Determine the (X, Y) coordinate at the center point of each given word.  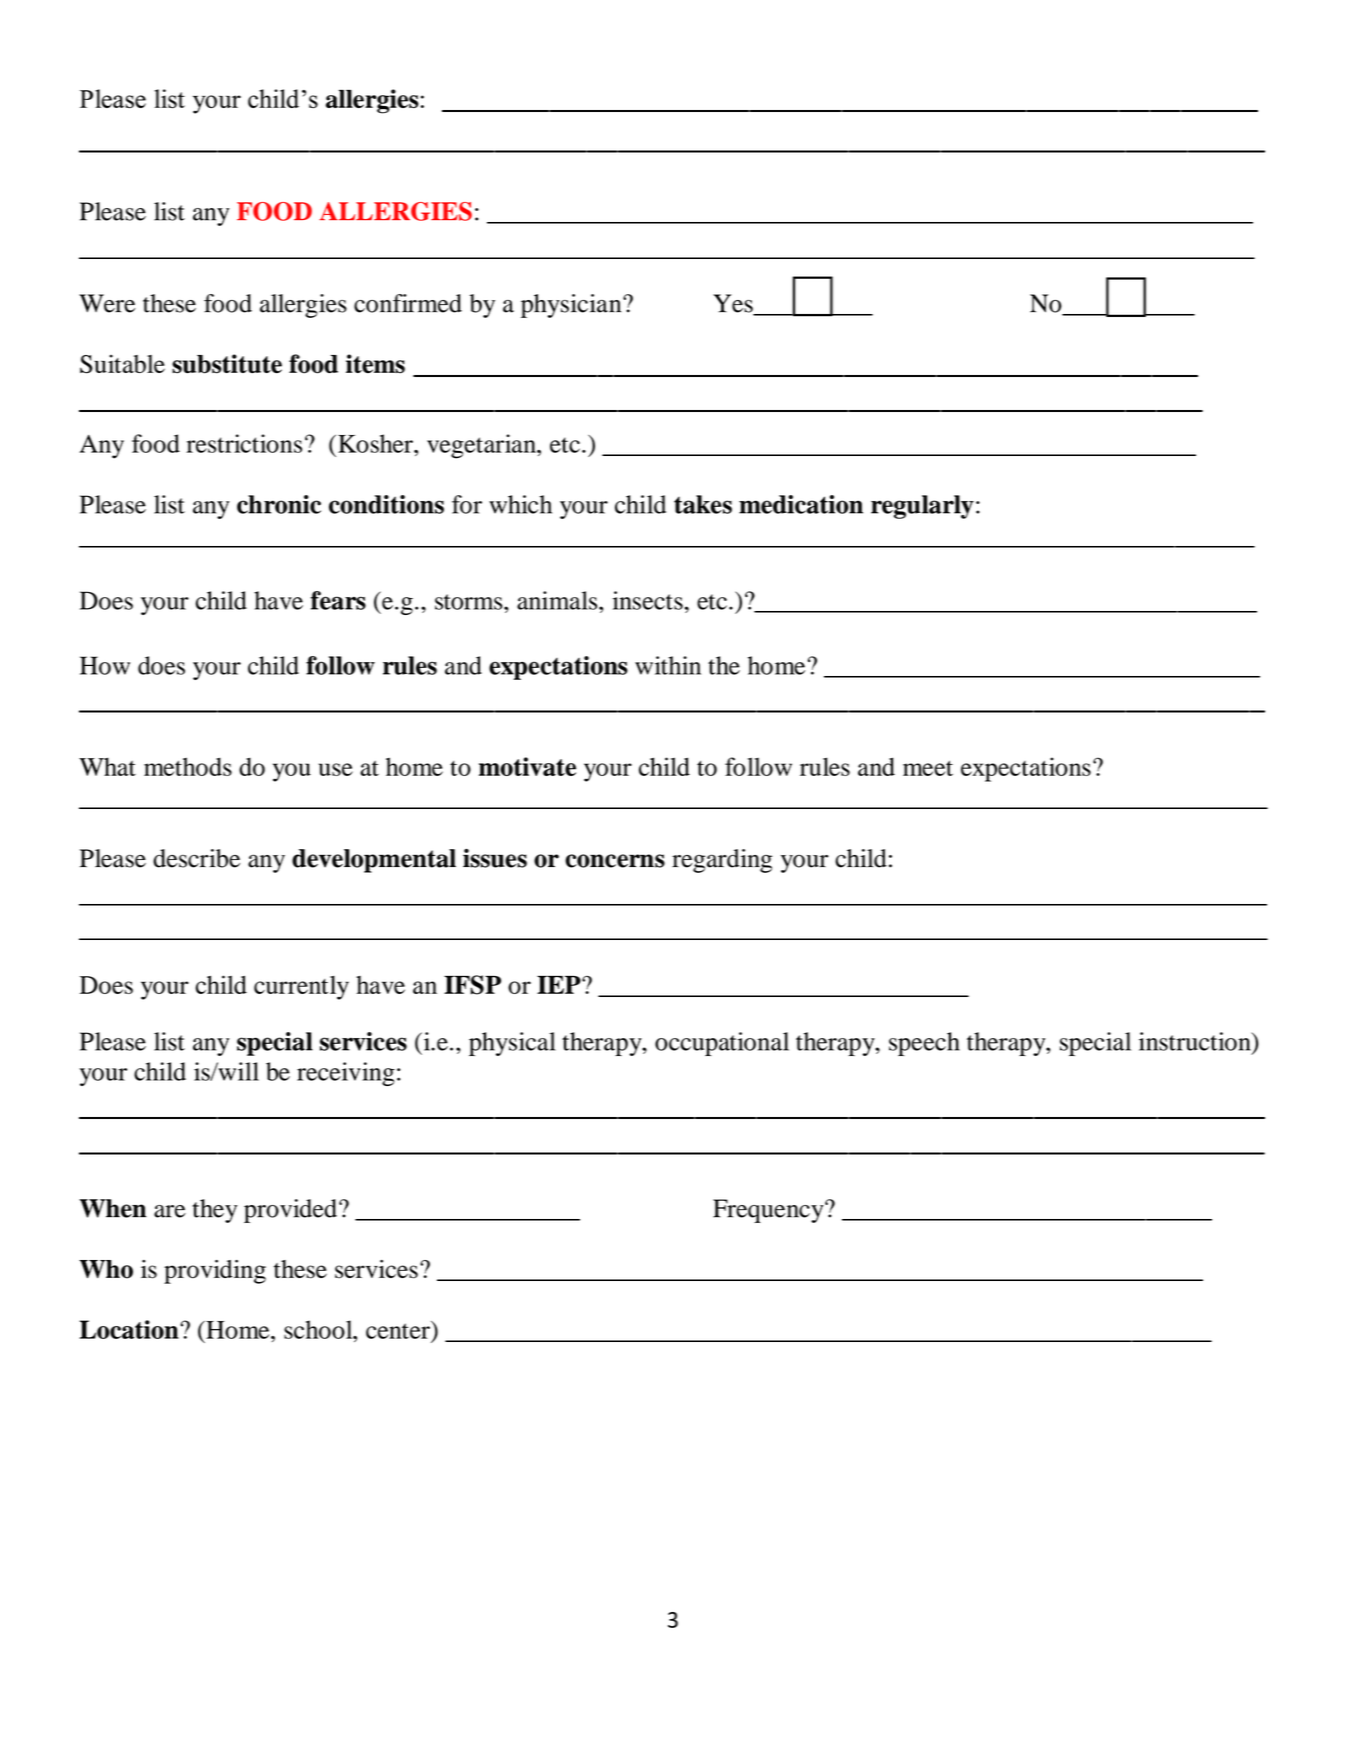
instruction (1196, 1041)
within (668, 665)
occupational (722, 1044)
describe (196, 858)
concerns (615, 861)
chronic (279, 504)
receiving (346, 1074)
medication (801, 504)
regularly (922, 507)
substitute (227, 364)
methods (188, 766)
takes (703, 504)
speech (924, 1044)
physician (572, 306)
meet (928, 768)
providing (215, 1272)
